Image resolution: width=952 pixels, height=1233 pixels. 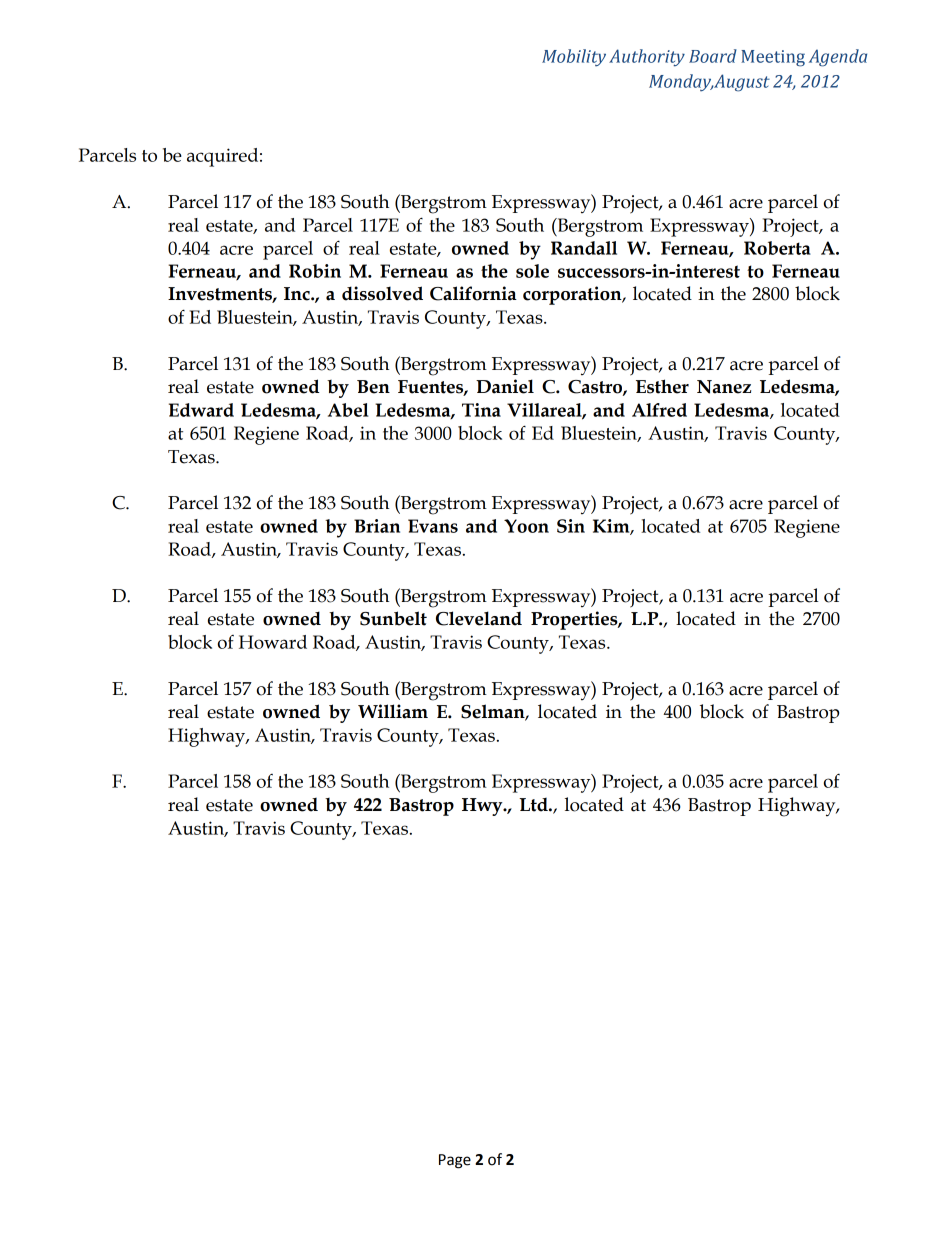 I want to click on Abel, so click(x=348, y=410).
